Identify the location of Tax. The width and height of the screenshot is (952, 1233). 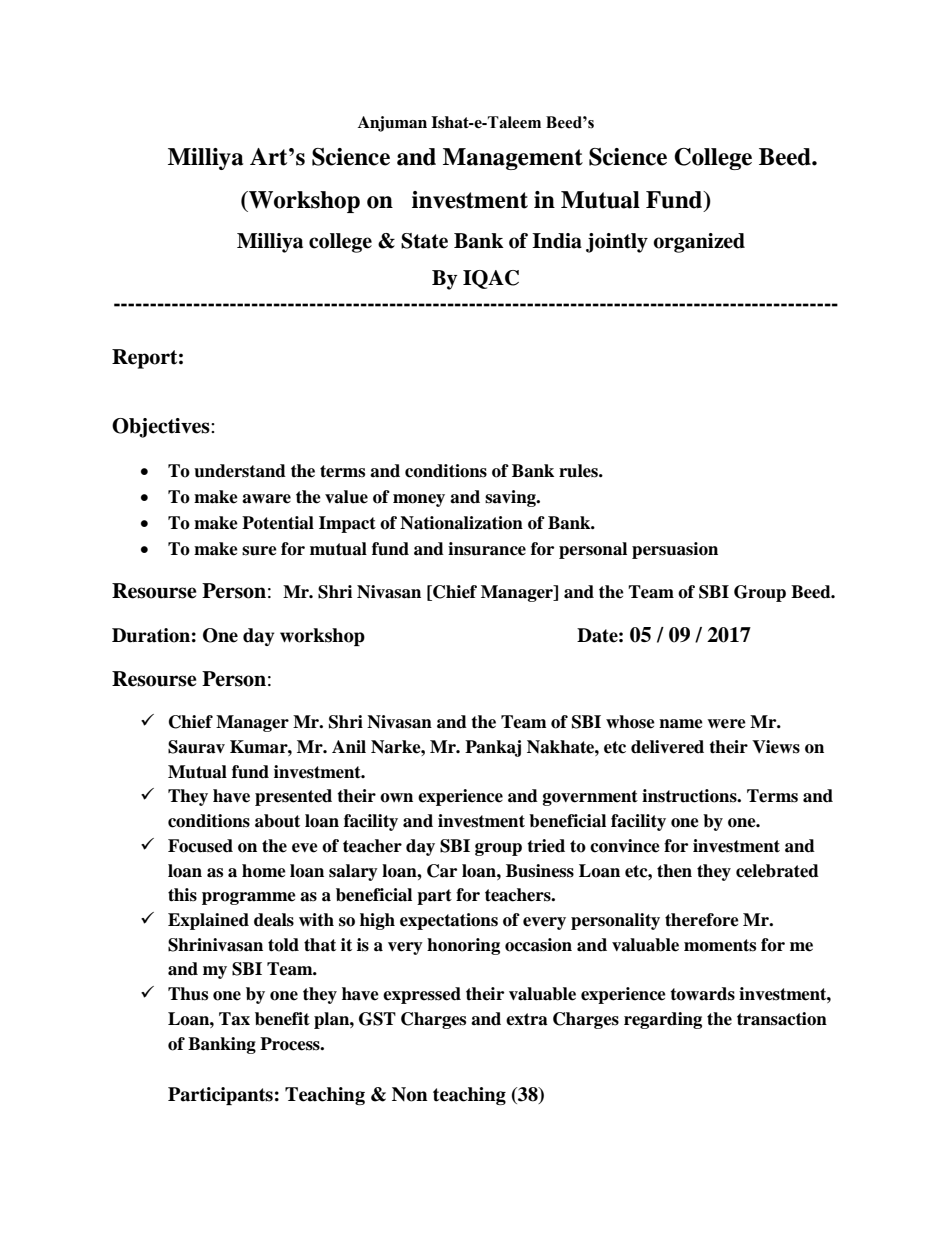
(234, 1019).
